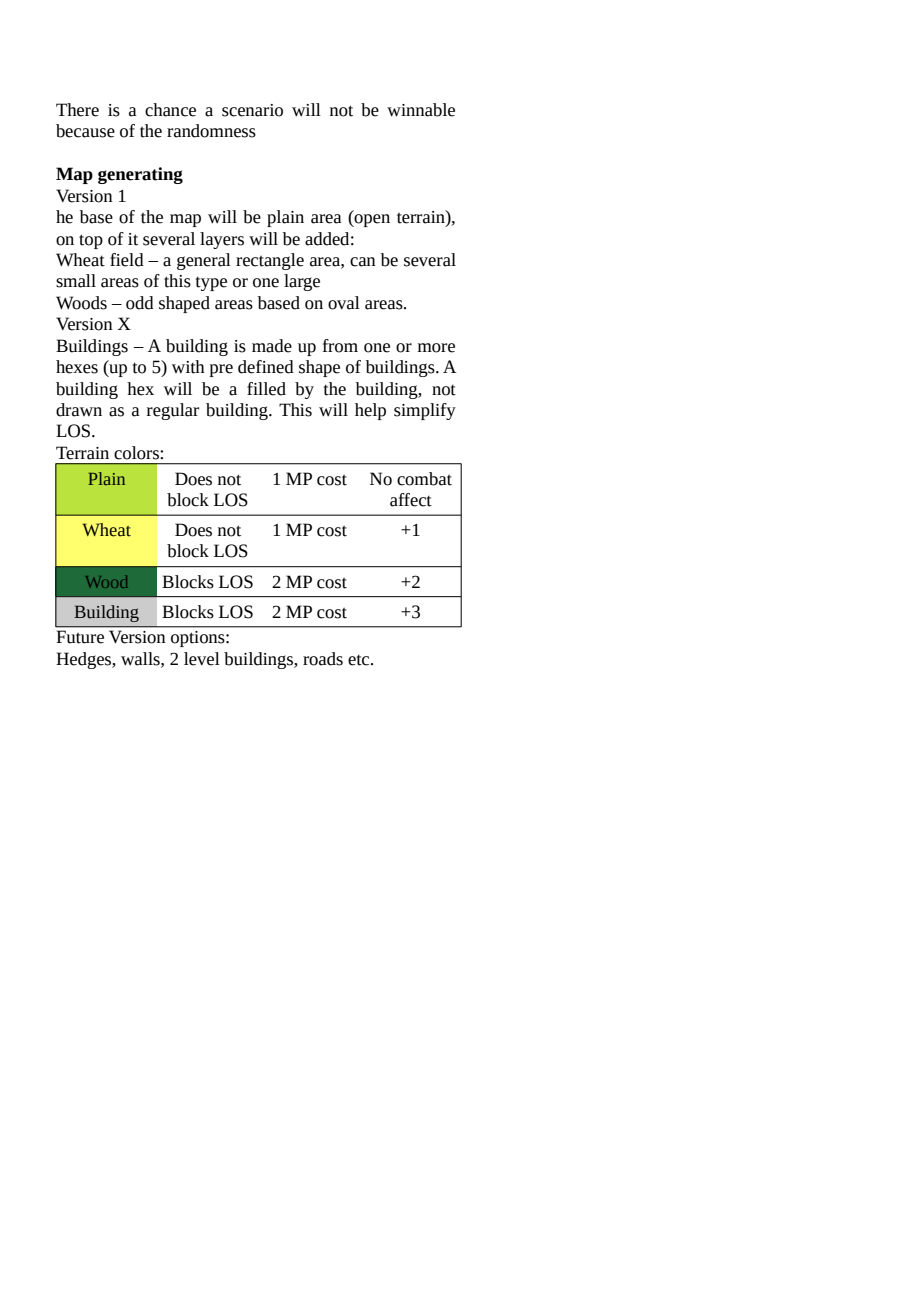 The height and width of the screenshot is (1307, 924). What do you see at coordinates (266, 389) in the screenshot?
I see `filled` at bounding box center [266, 389].
